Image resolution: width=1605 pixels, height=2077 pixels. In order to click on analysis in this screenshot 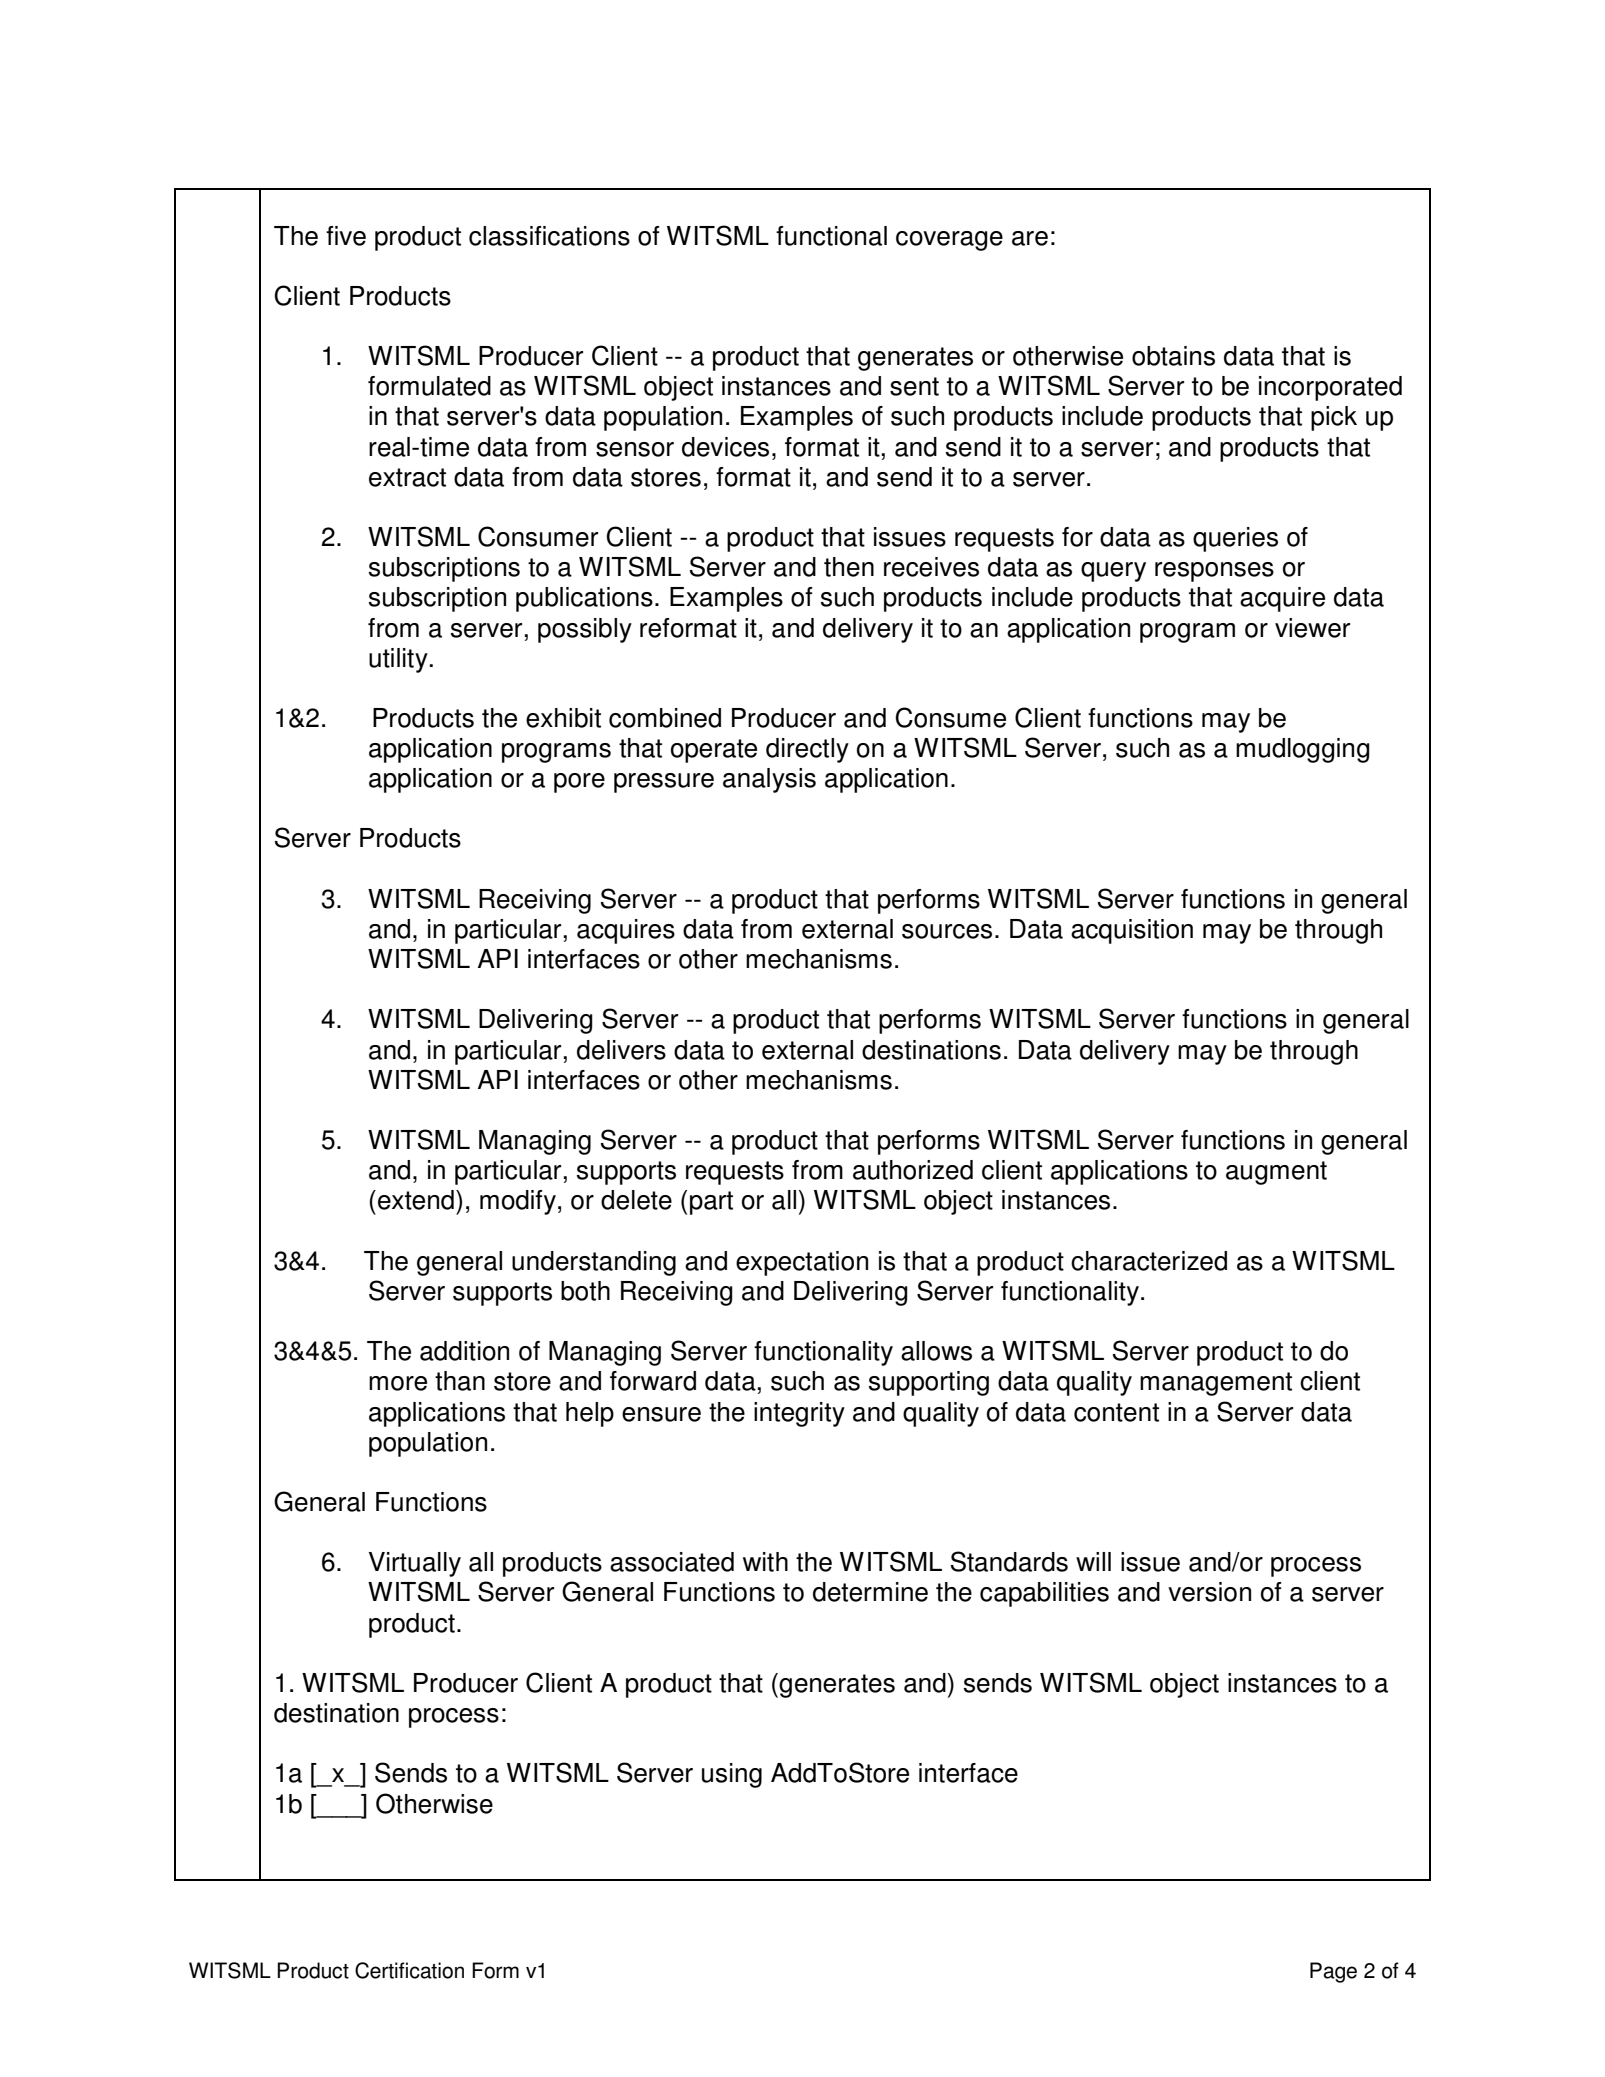, I will do `click(769, 780)`.
